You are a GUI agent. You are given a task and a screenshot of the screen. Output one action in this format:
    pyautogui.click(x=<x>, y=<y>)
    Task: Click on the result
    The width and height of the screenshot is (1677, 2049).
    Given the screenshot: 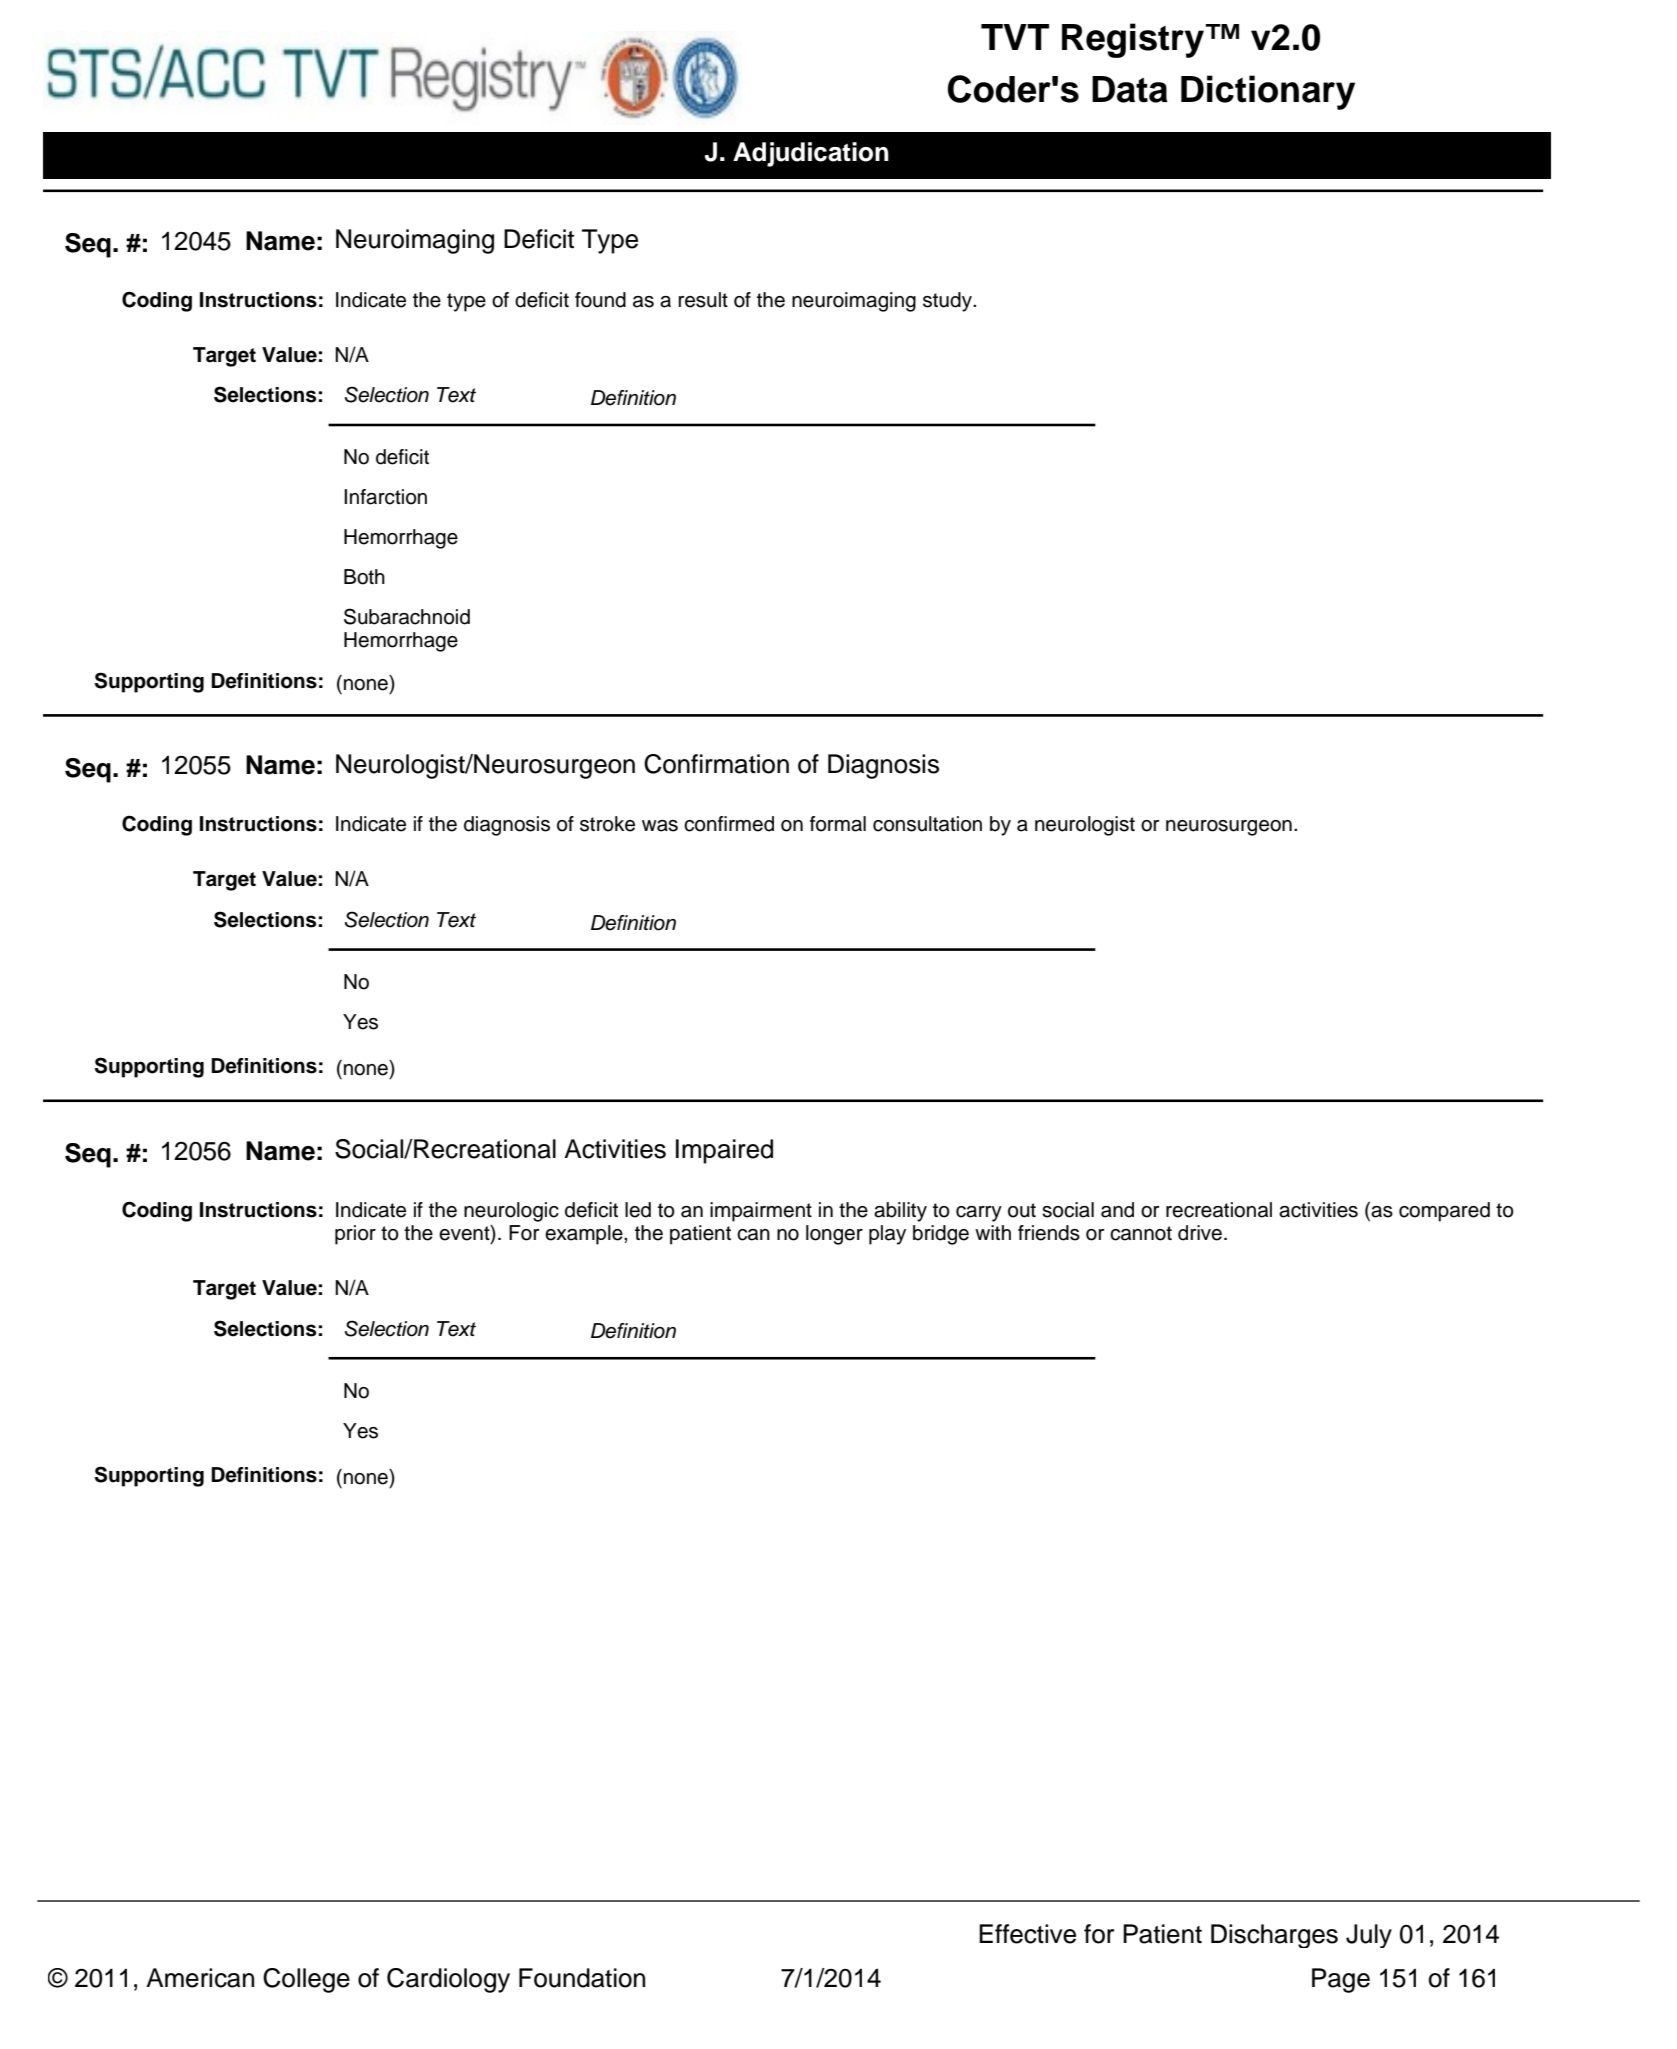 What is the action you would take?
    pyautogui.click(x=703, y=300)
